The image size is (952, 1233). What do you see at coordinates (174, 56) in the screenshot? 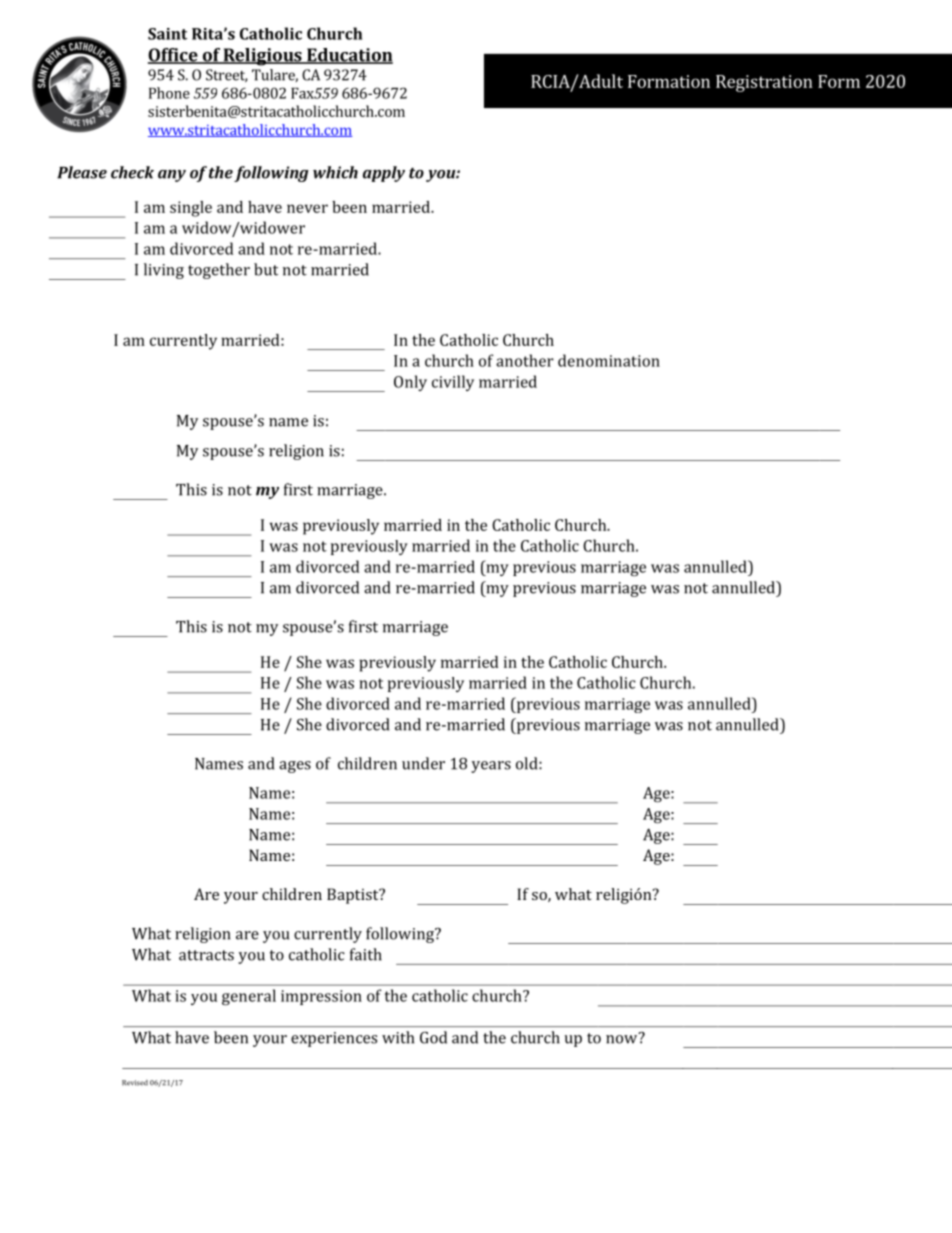
I see `Office` at bounding box center [174, 56].
